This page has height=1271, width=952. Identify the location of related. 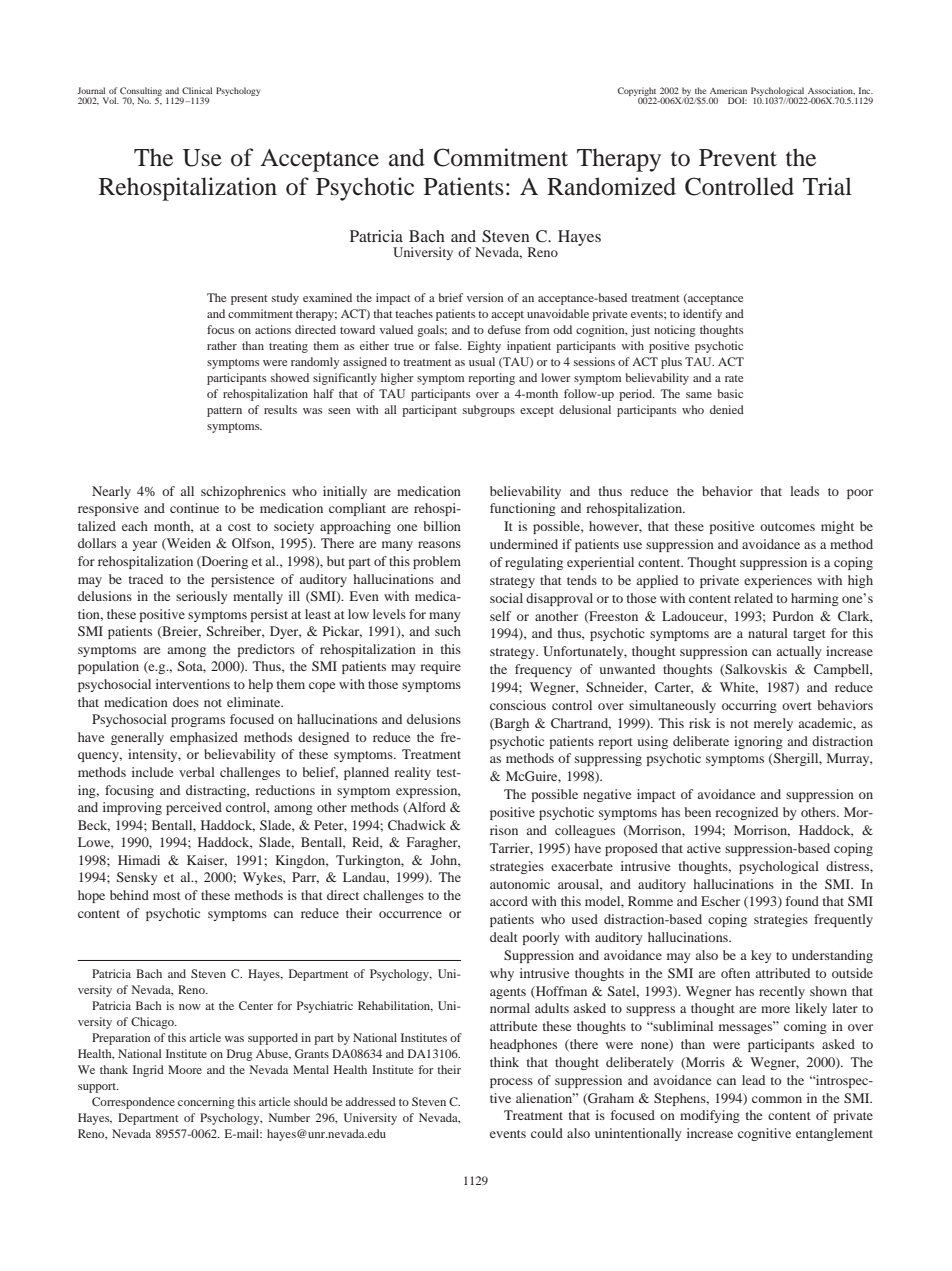
(753, 598).
